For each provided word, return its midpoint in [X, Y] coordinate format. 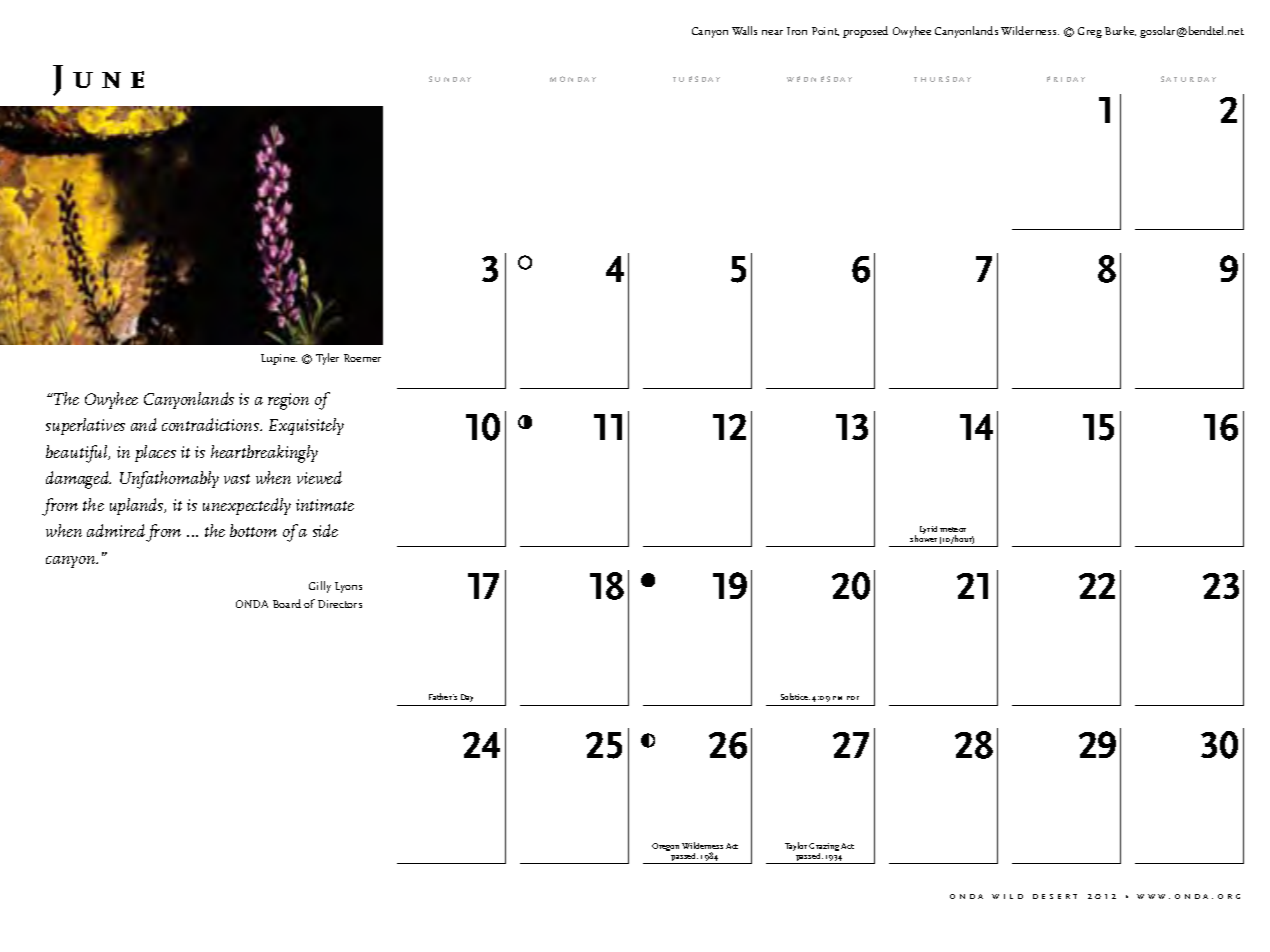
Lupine [279, 359]
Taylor [796, 846]
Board [287, 603]
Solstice [795, 696]
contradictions [212, 424]
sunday [450, 79]
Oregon [665, 847]
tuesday [696, 79]
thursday [942, 79]
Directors [340, 604]
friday [1066, 79]
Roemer [362, 358]
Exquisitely [306, 426]
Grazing [824, 848]
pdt [853, 698]
